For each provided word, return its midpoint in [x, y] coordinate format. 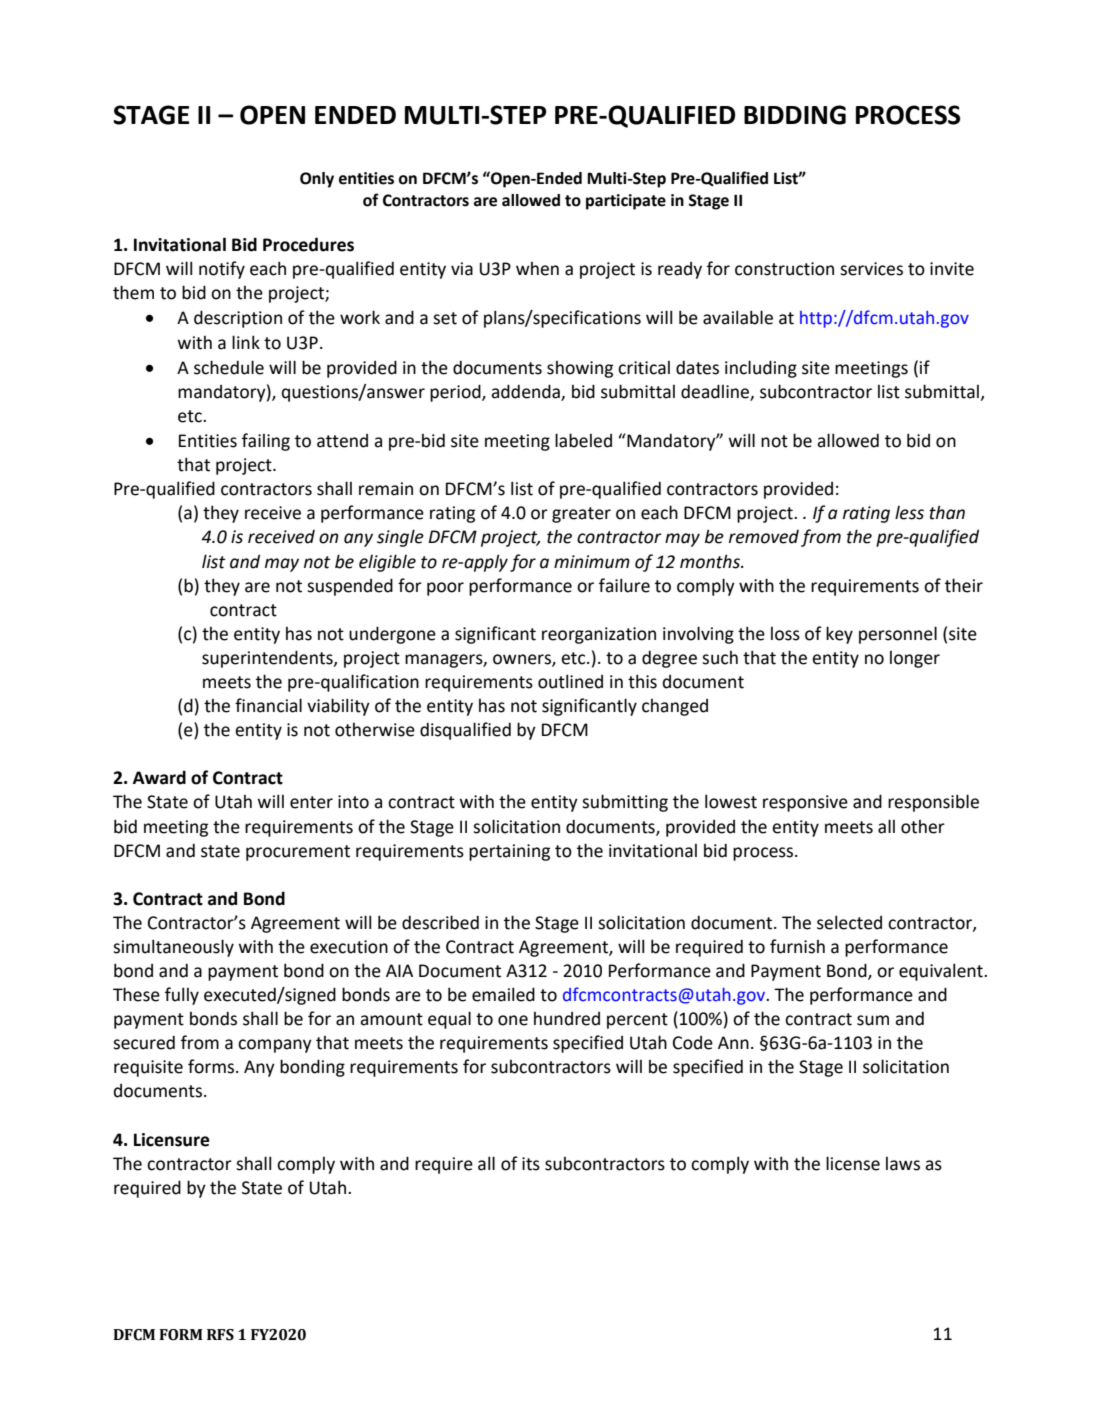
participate [626, 202]
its [531, 1164]
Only [317, 180]
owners [523, 660]
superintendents [268, 659]
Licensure [172, 1140]
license [853, 1163]
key [839, 635]
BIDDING [795, 115]
